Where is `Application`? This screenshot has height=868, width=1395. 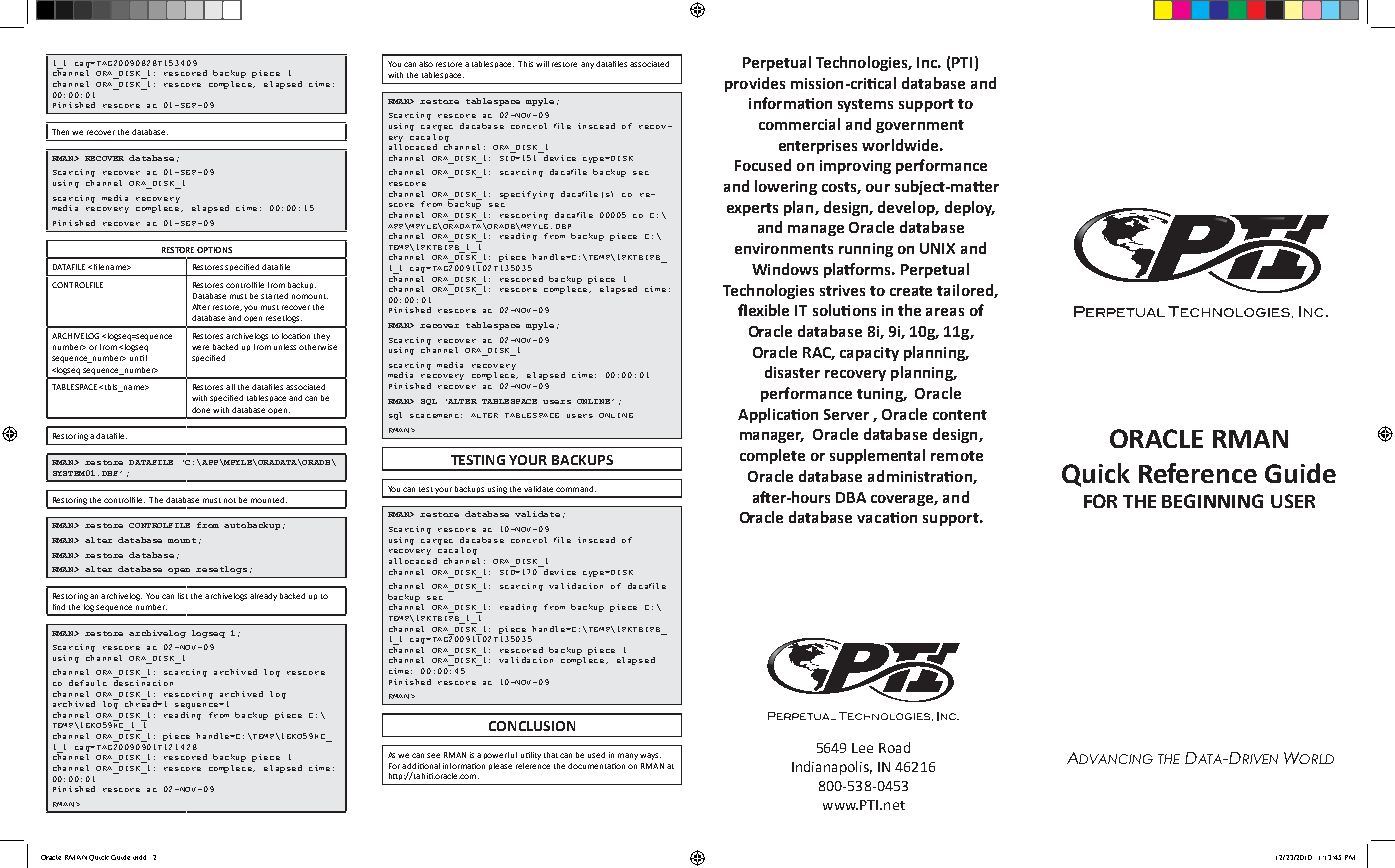 Application is located at coordinates (778, 415).
